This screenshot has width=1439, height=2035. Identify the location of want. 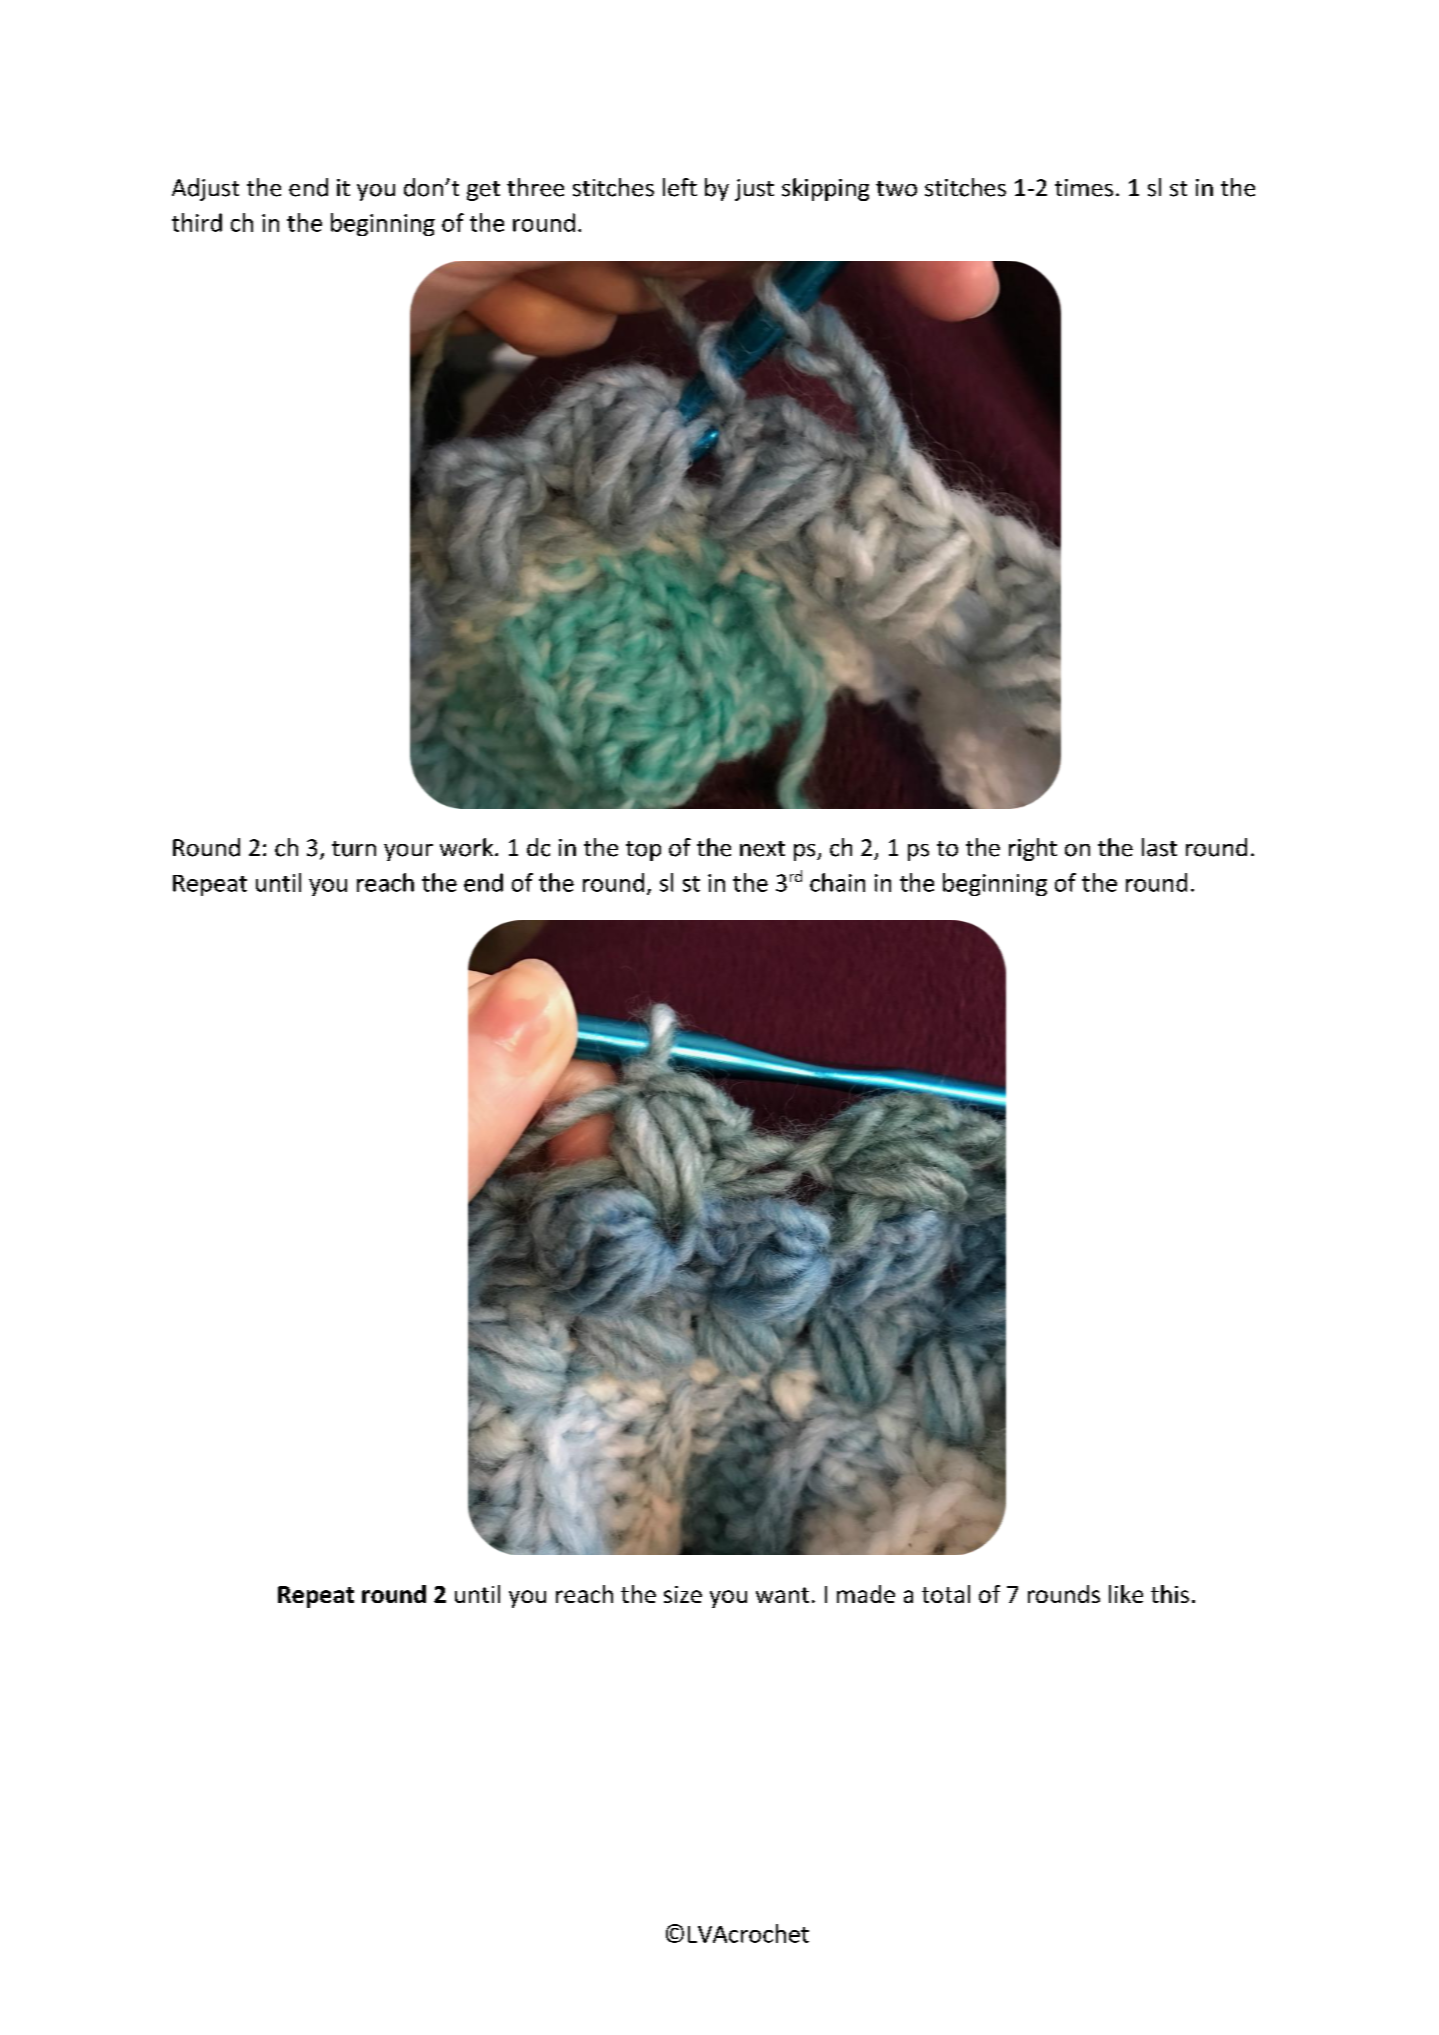
(782, 1595).
